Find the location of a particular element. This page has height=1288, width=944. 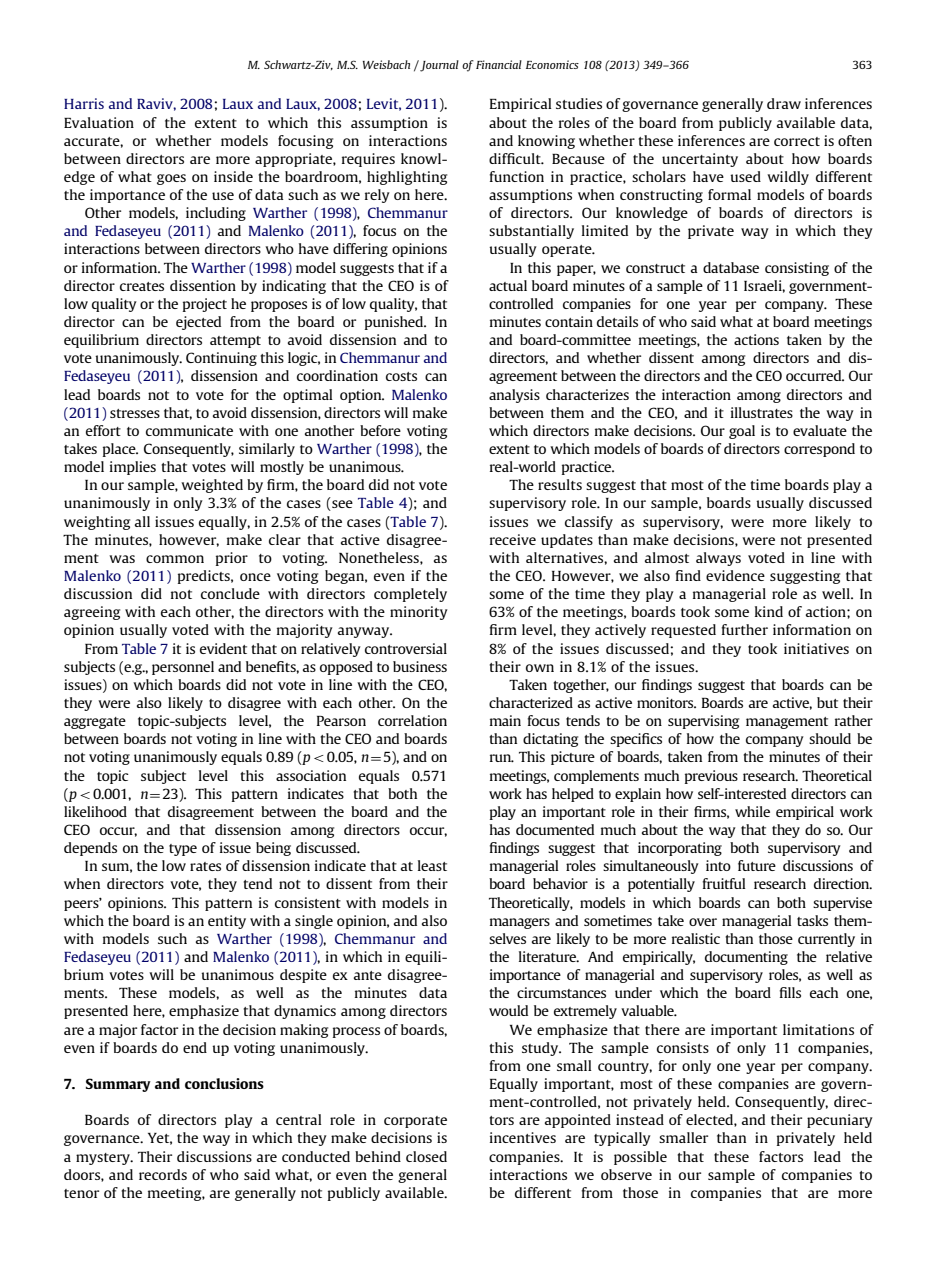

type is located at coordinates (183, 850).
